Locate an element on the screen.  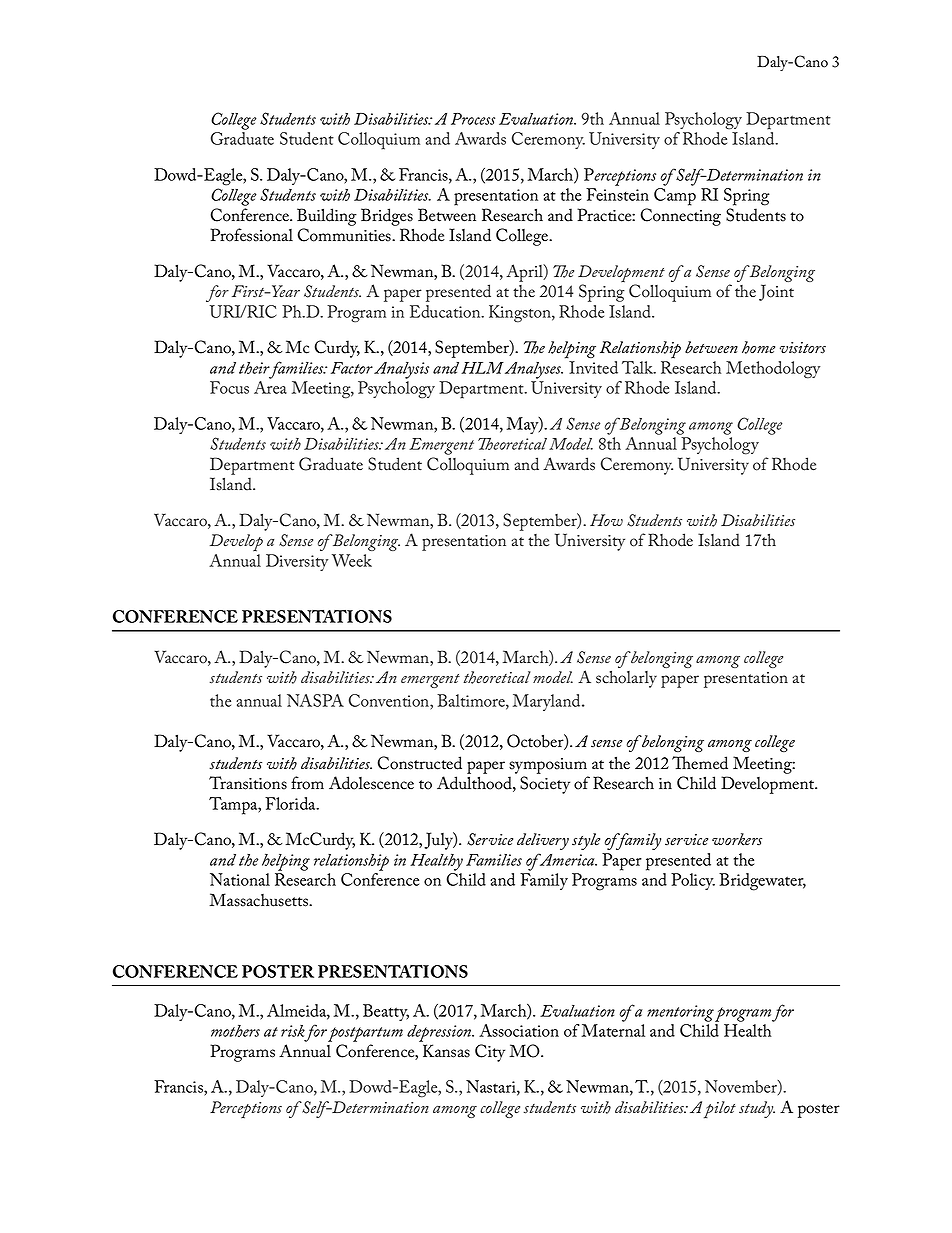
workers is located at coordinates (737, 839).
